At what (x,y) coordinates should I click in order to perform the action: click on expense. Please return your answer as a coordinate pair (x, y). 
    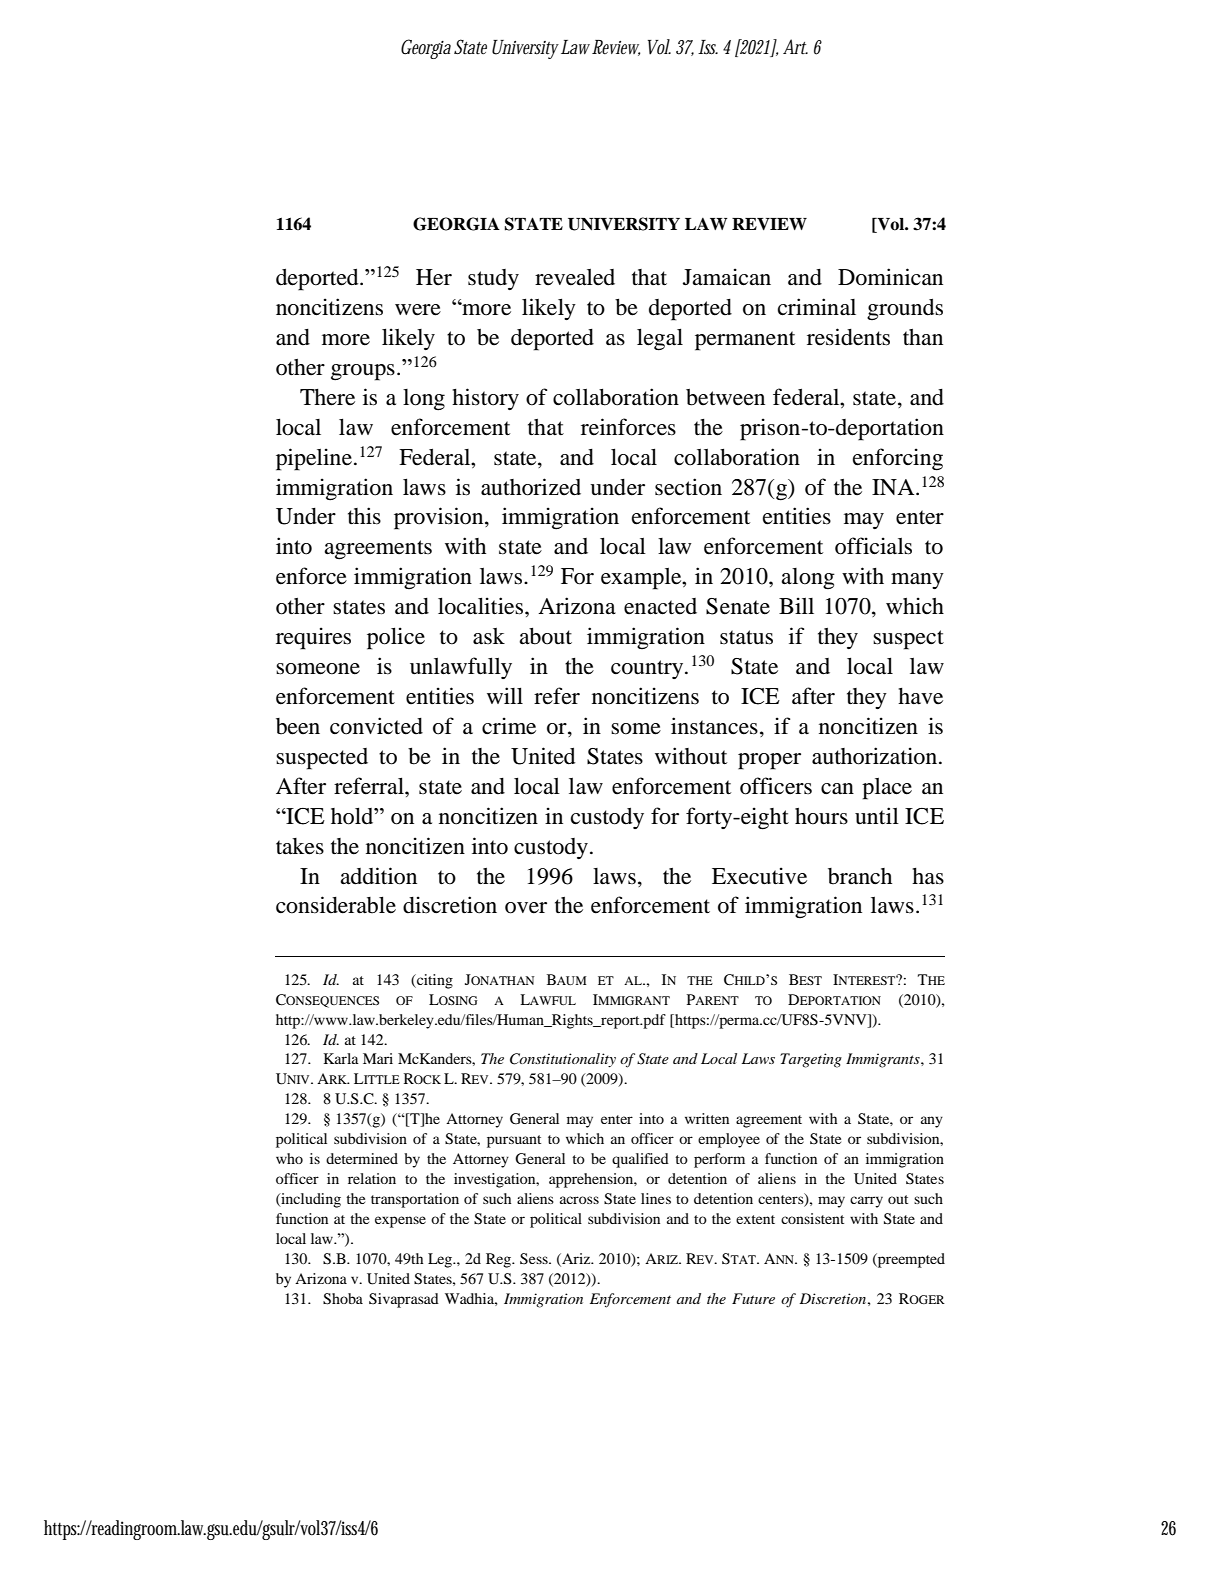
    Looking at the image, I should click on (400, 1222).
